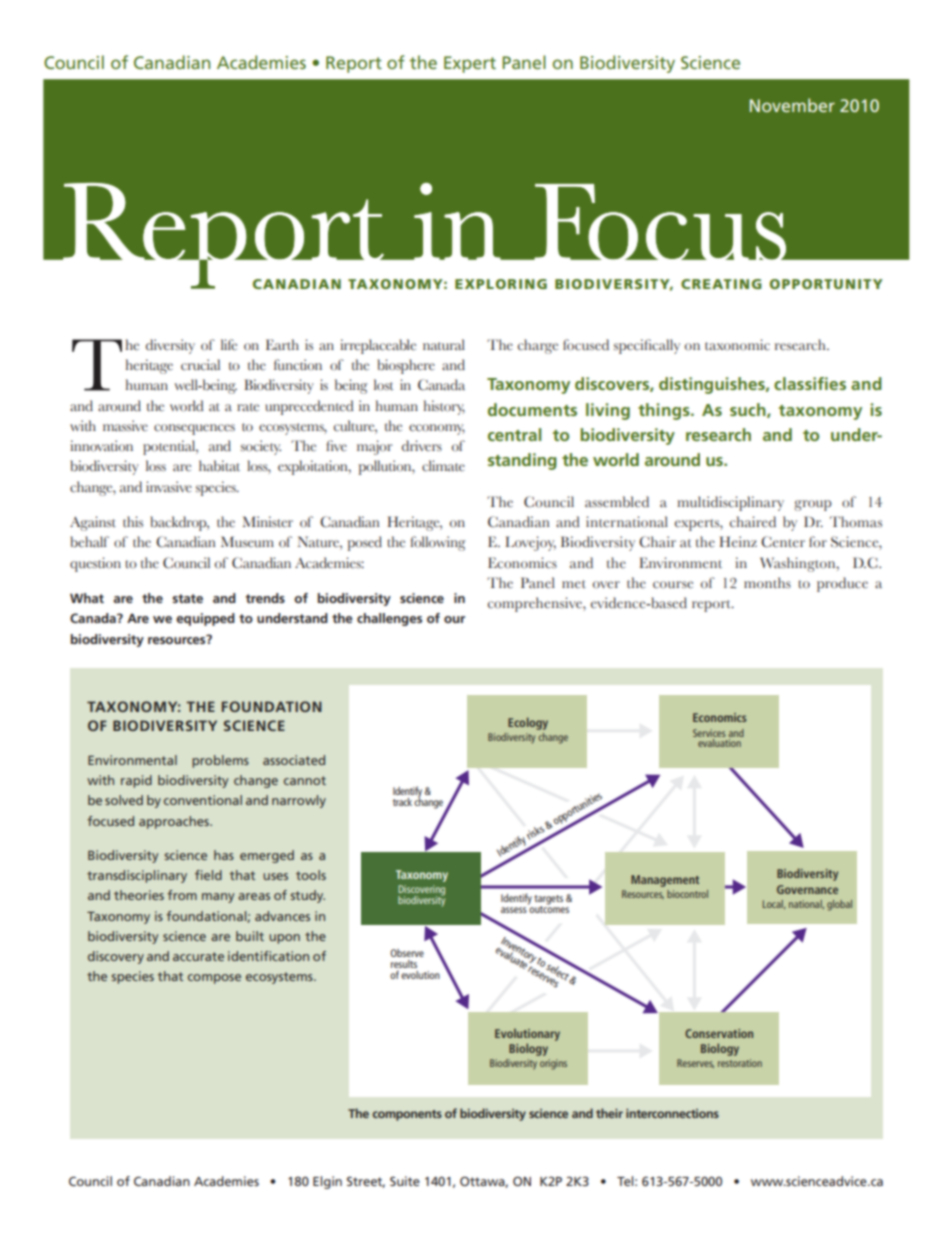 The image size is (952, 1233). I want to click on life, so click(229, 345).
